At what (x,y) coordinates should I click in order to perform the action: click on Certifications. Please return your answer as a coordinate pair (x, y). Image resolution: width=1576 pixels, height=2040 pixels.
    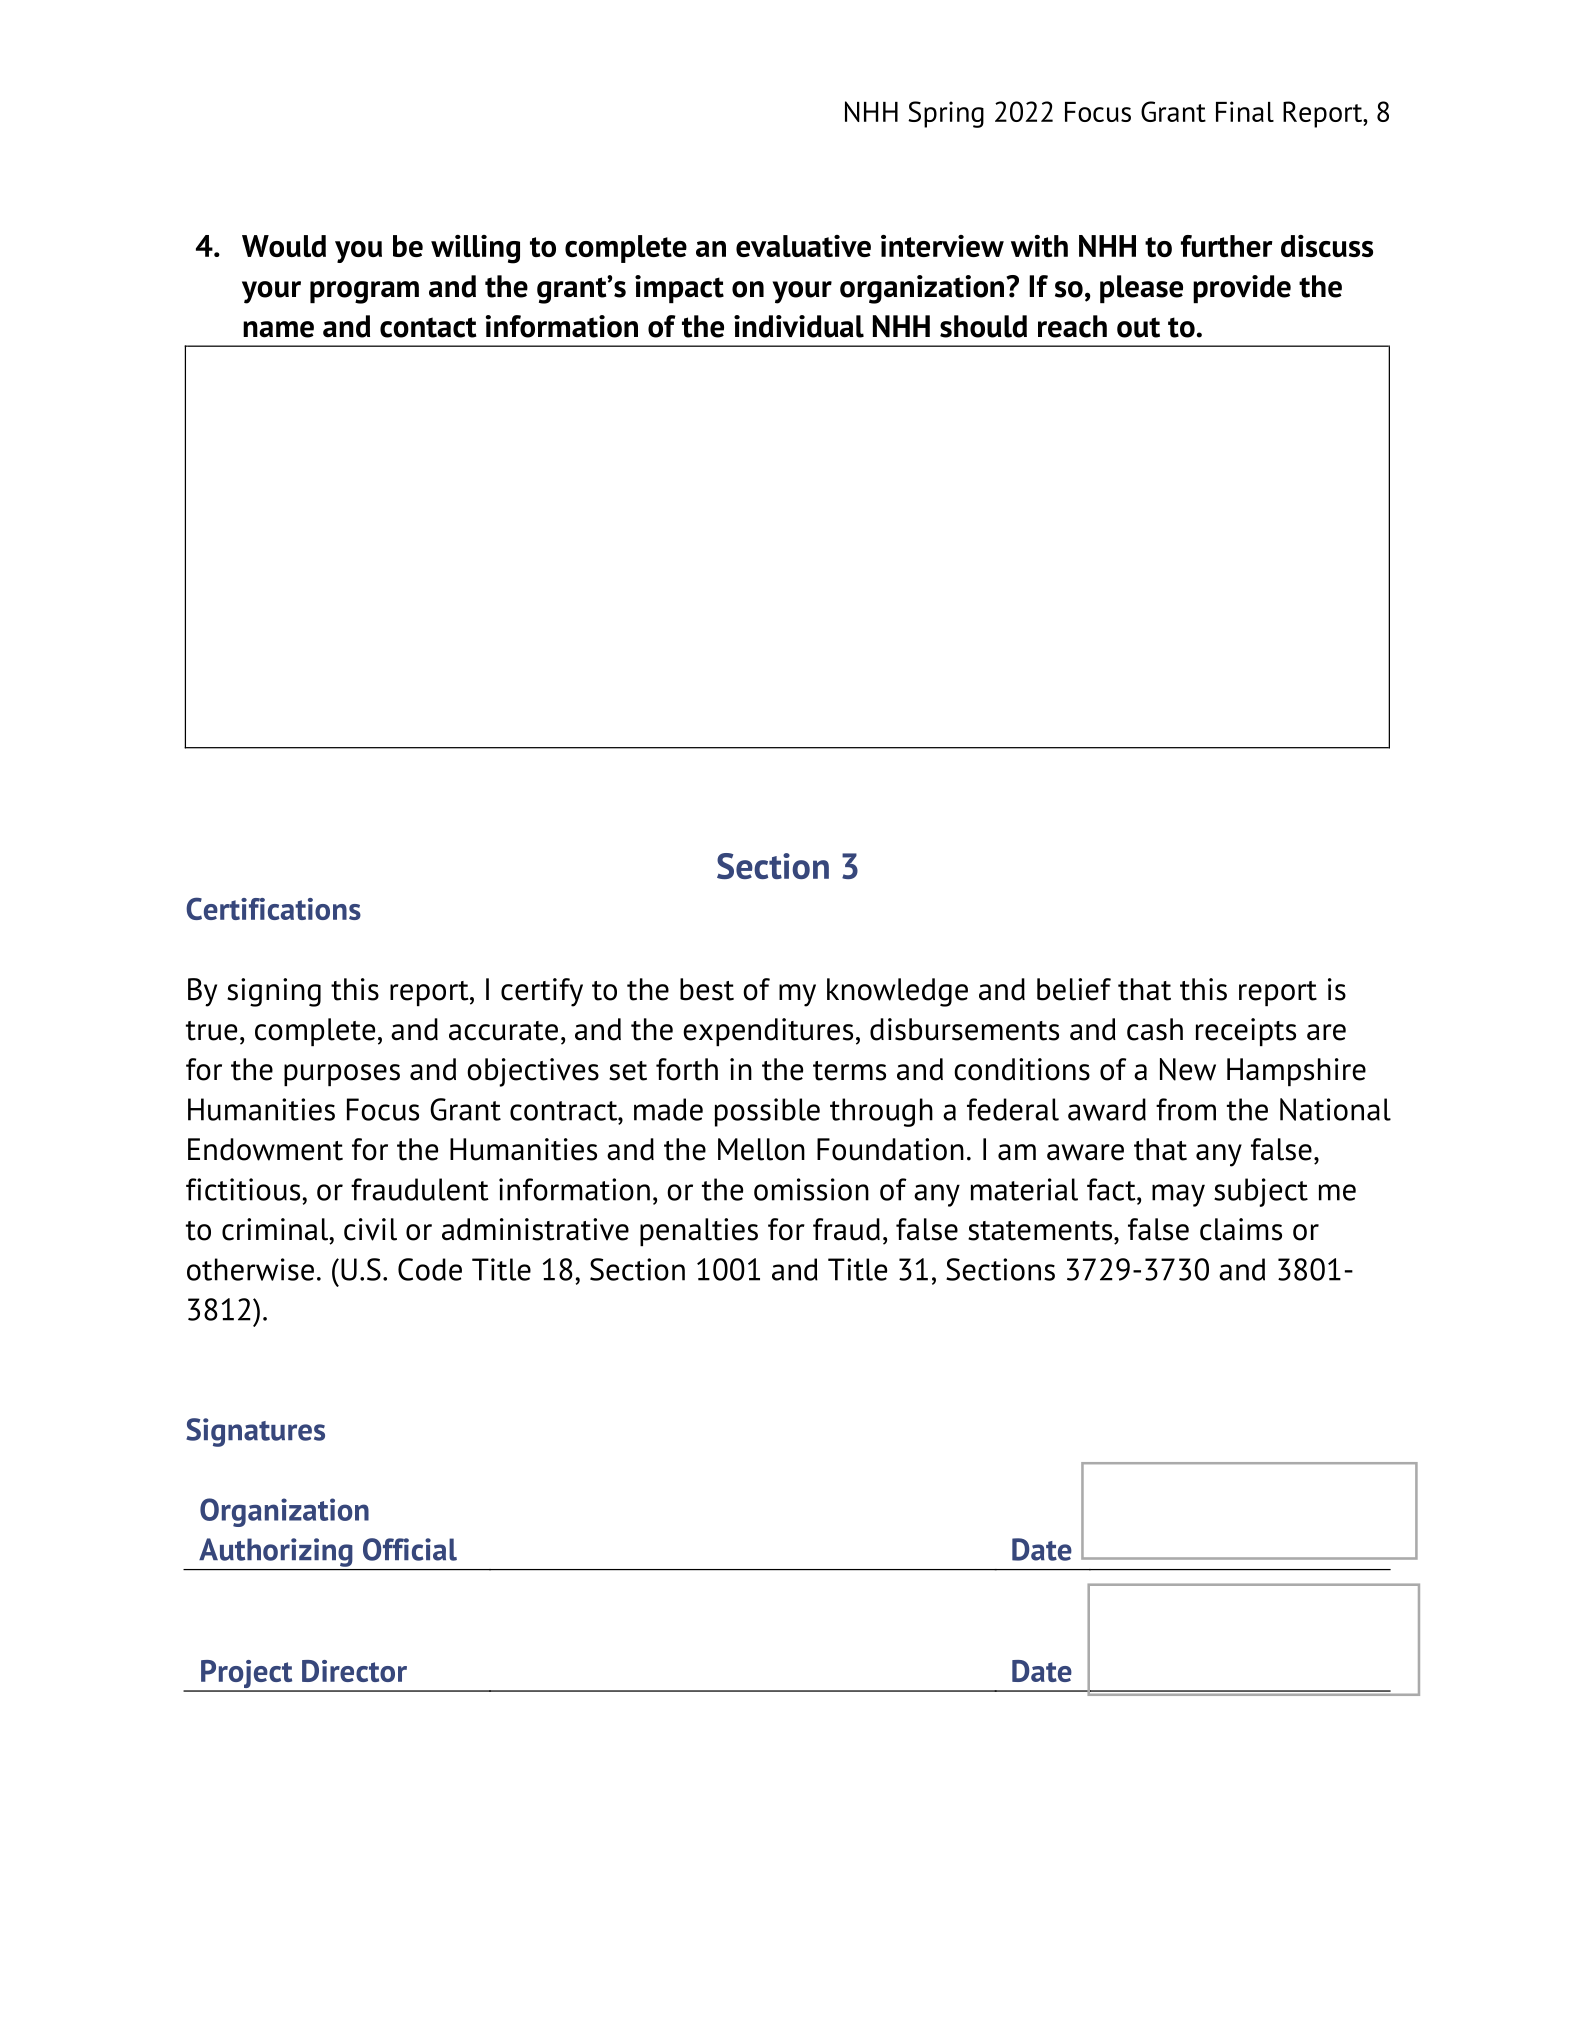
    Looking at the image, I should click on (273, 908).
